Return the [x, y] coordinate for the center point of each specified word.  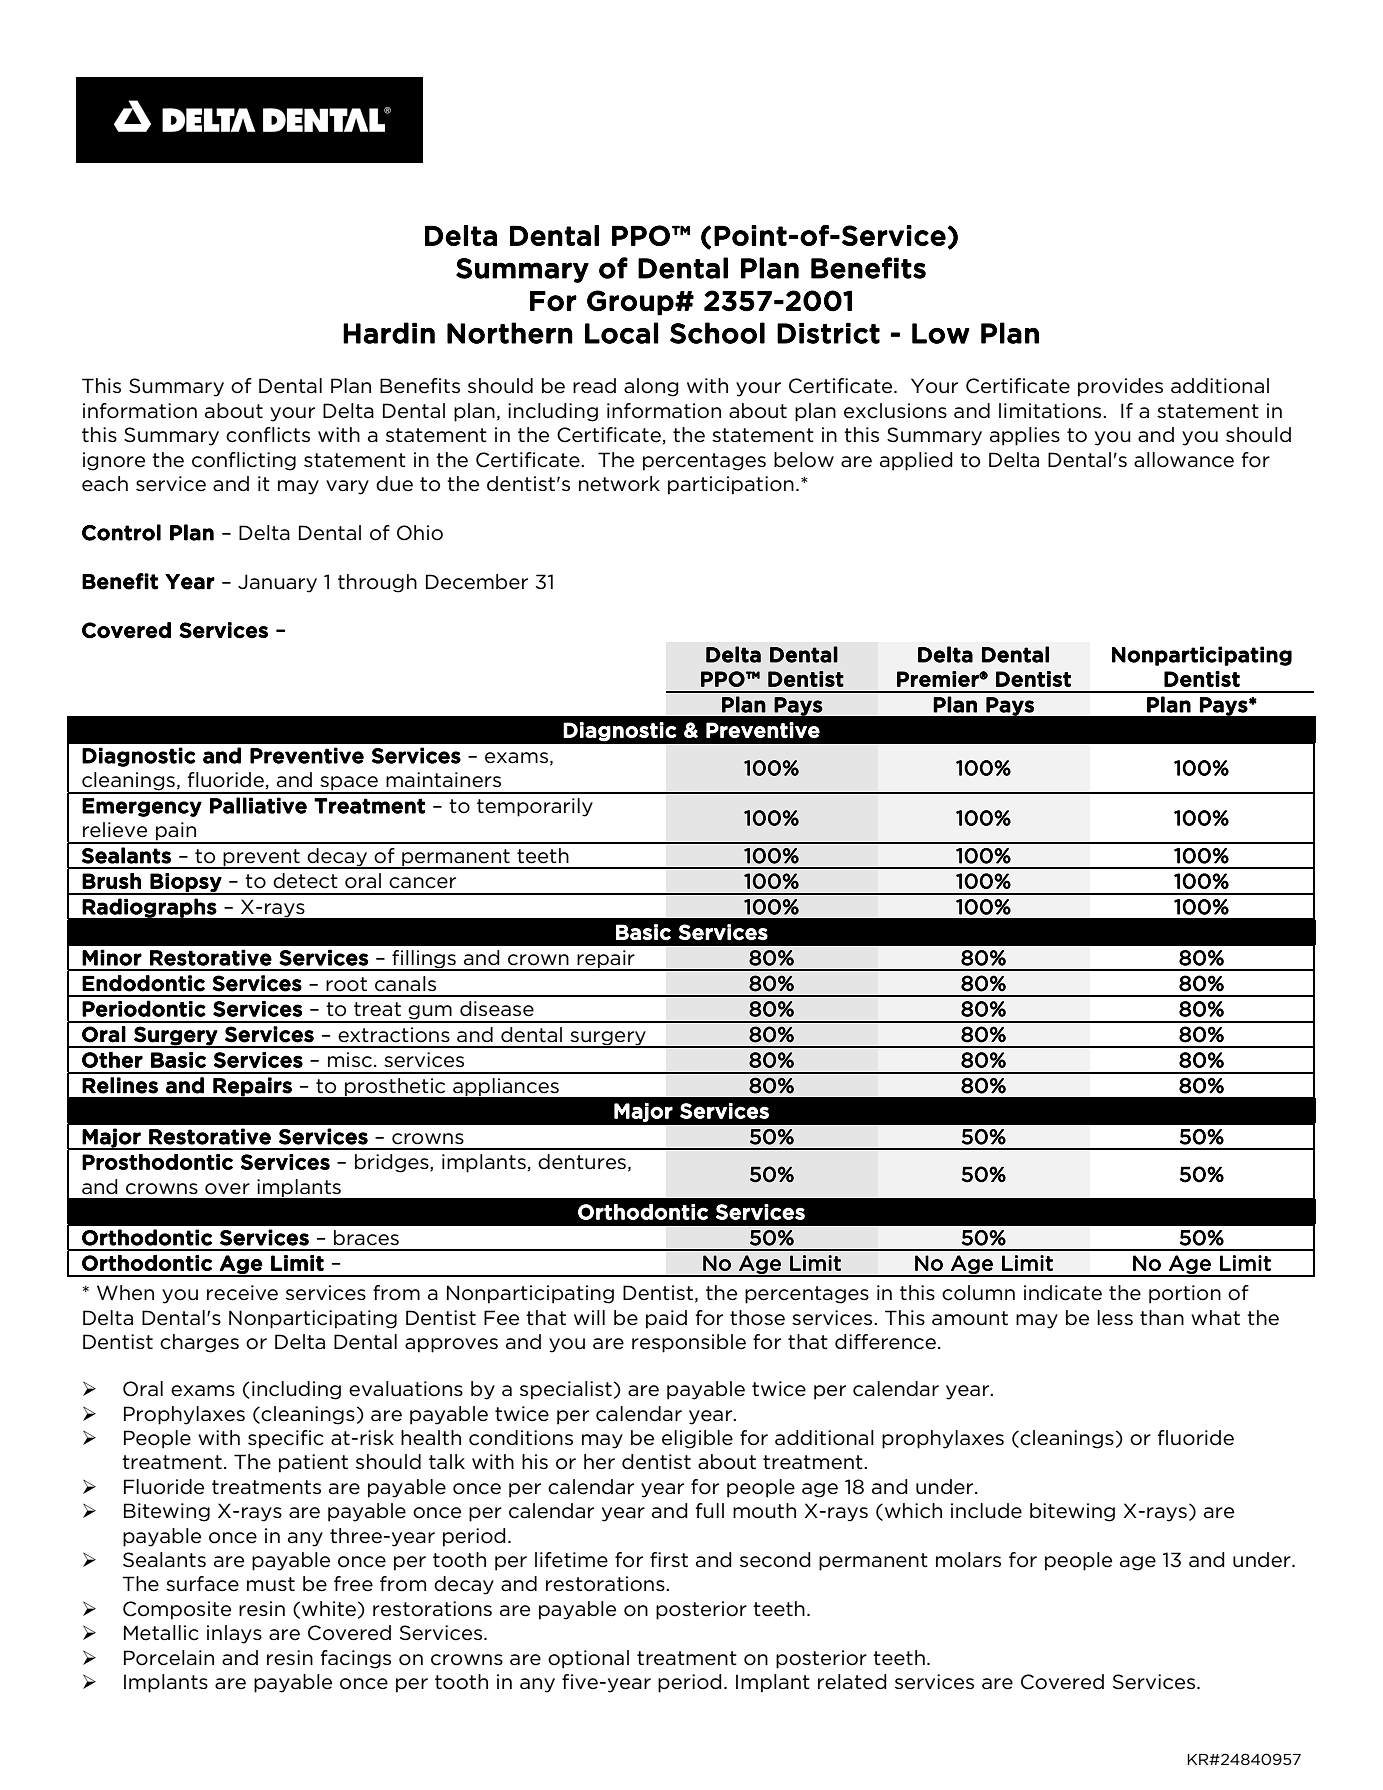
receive [242, 1293]
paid [666, 1319]
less [1115, 1318]
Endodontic [143, 983]
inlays [234, 1634]
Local [621, 333]
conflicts [268, 435]
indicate [1063, 1293]
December [477, 582]
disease [497, 1009]
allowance [1184, 460]
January [277, 583]
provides [1120, 387]
